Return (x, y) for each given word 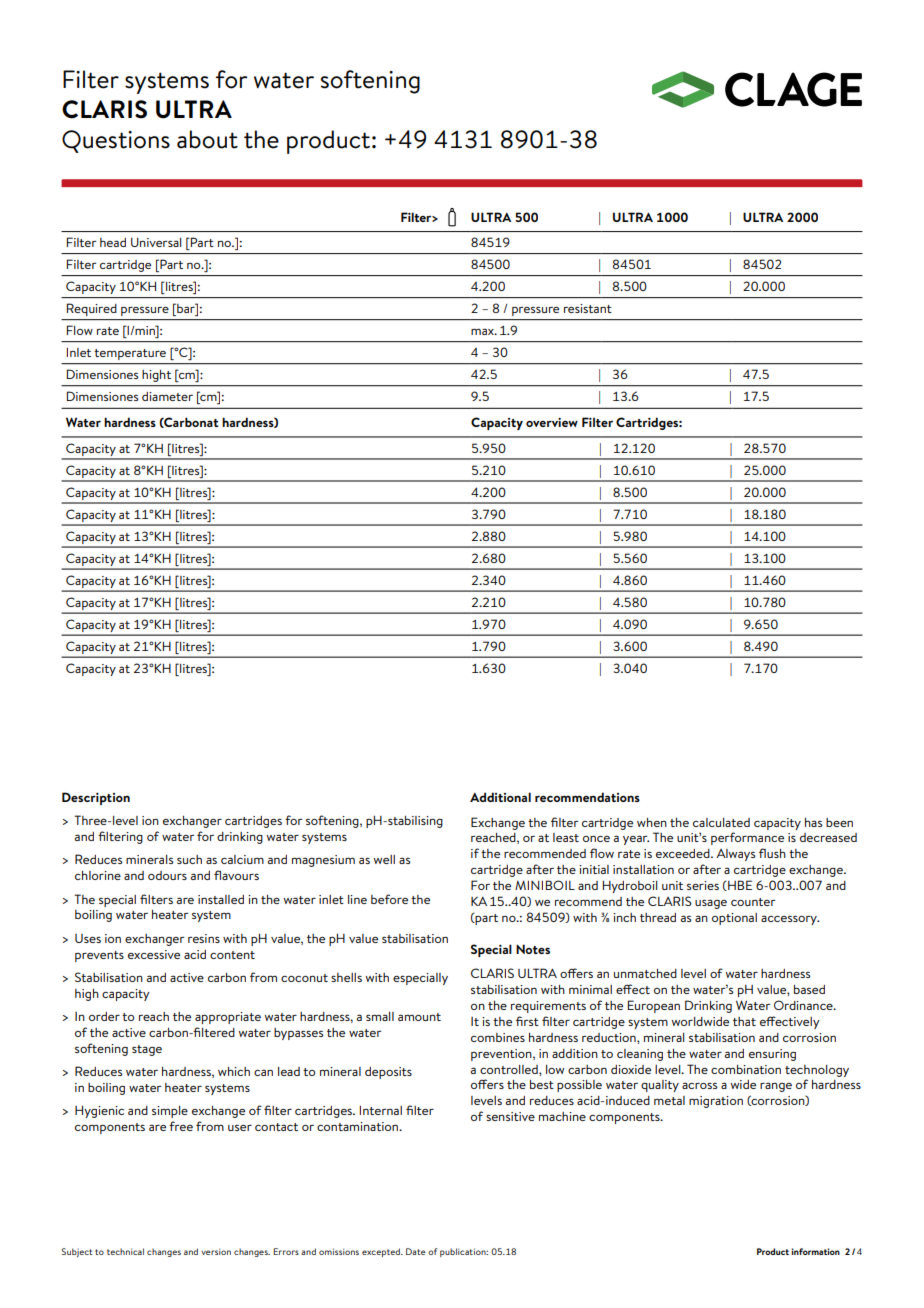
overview (552, 422)
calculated (721, 822)
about (207, 139)
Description (96, 798)
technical (125, 1251)
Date (416, 1251)
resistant (588, 308)
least (566, 837)
